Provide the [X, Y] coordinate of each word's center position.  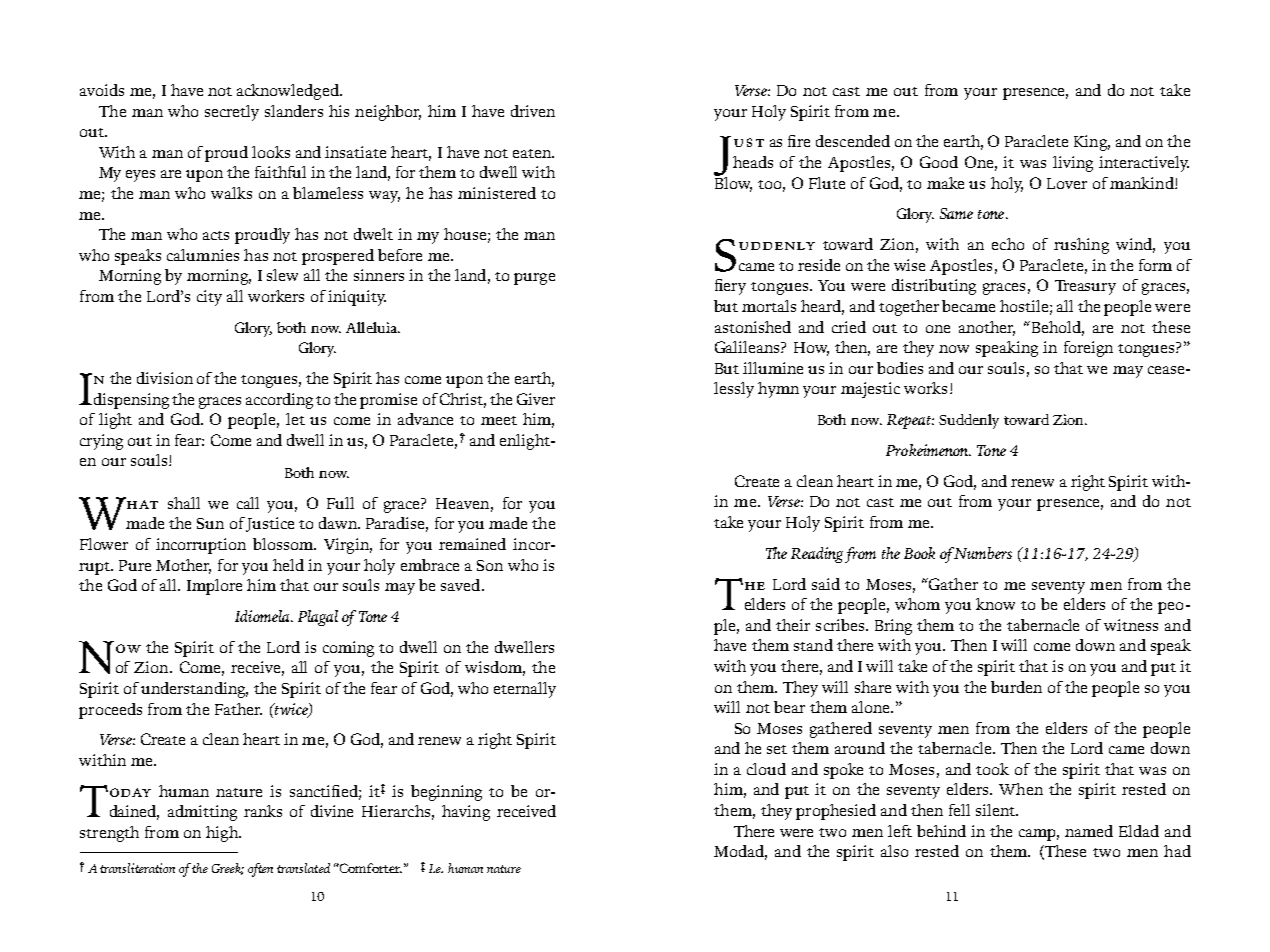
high [223, 834]
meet [499, 420]
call [248, 503]
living [1073, 164]
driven [533, 111]
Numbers [983, 553]
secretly [232, 113]
